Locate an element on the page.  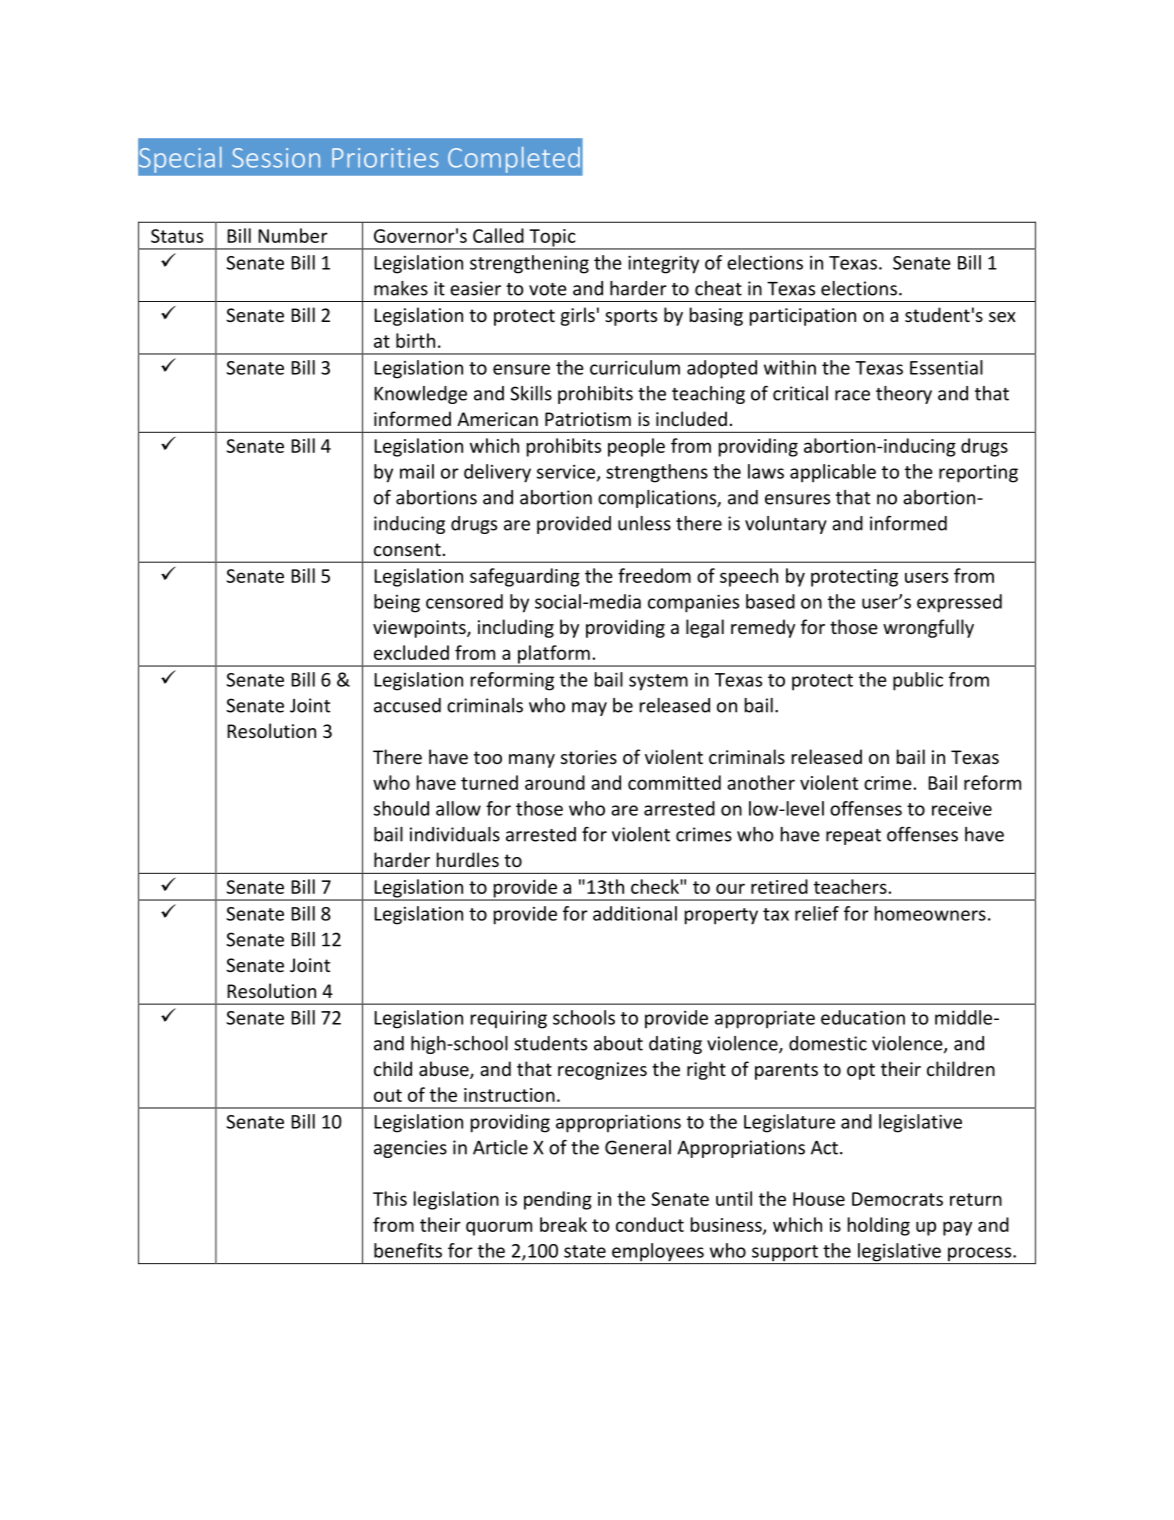
Patriotism is located at coordinates (588, 419).
